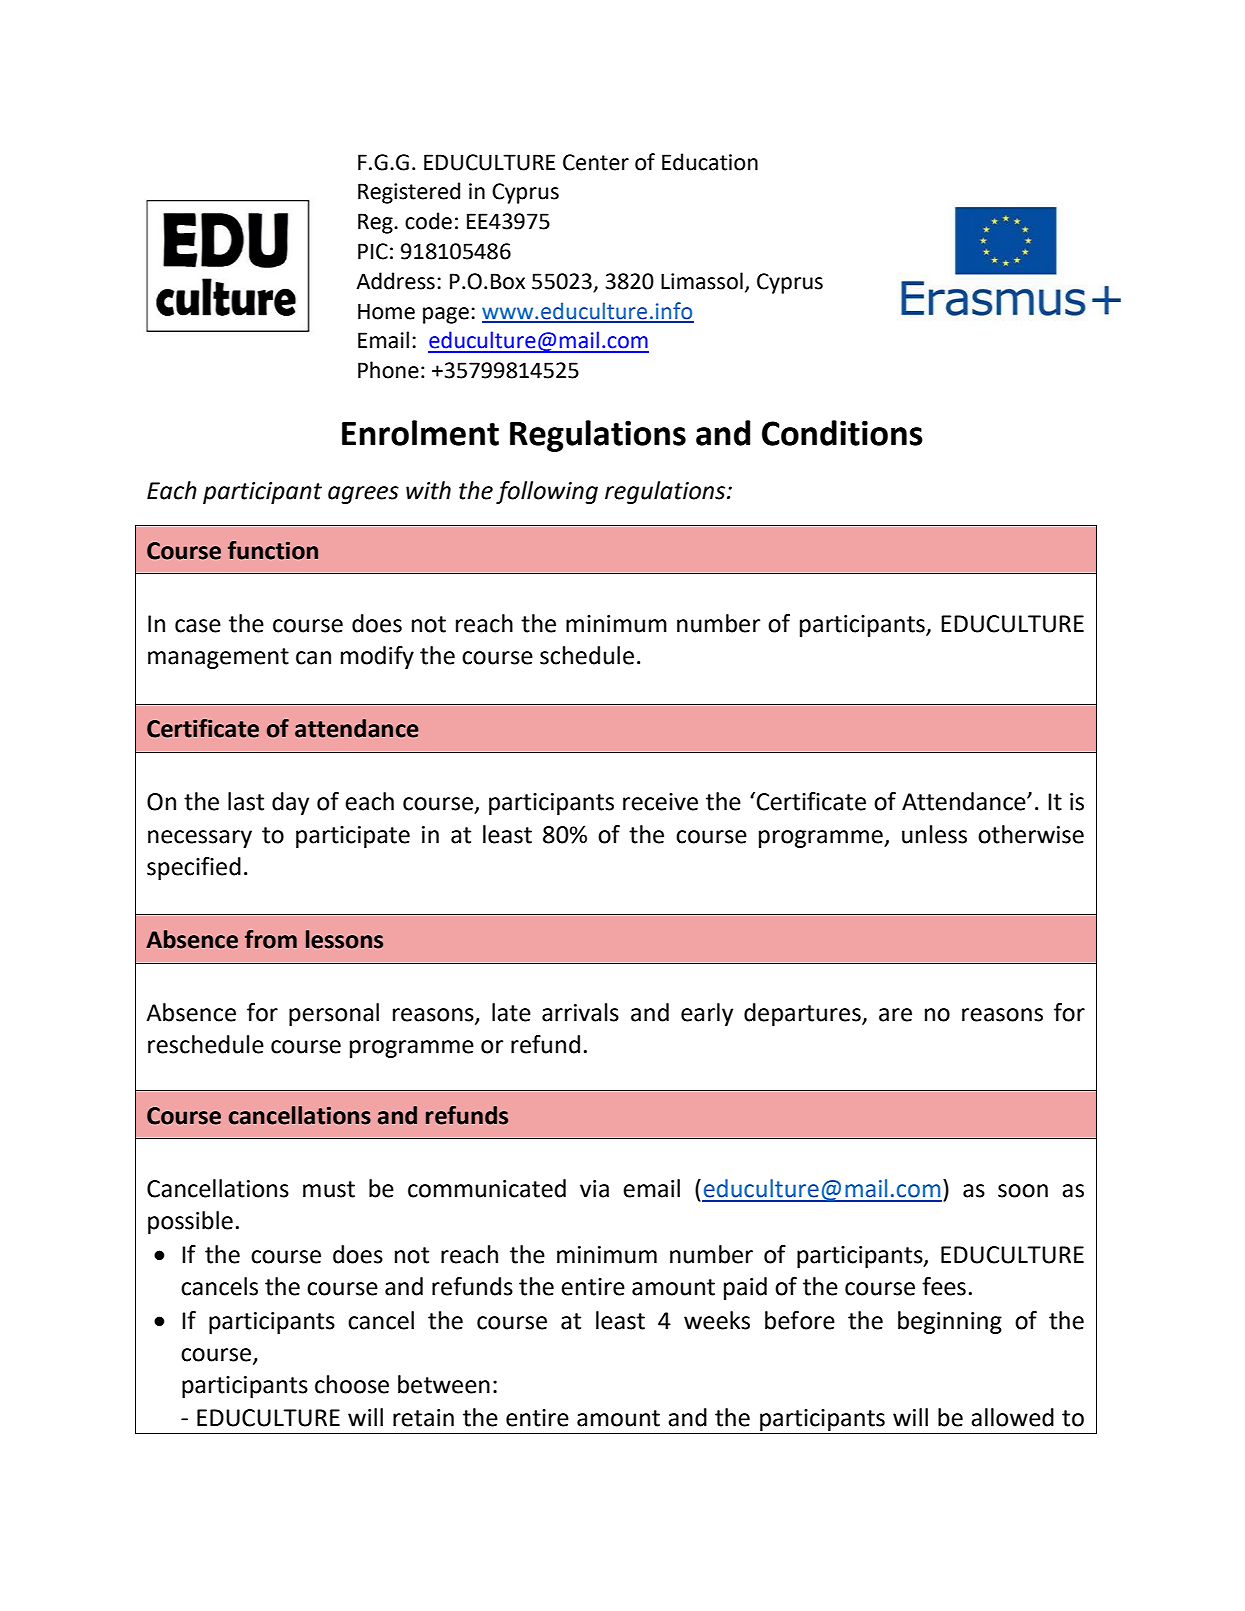  What do you see at coordinates (596, 162) in the screenshot?
I see `Center` at bounding box center [596, 162].
